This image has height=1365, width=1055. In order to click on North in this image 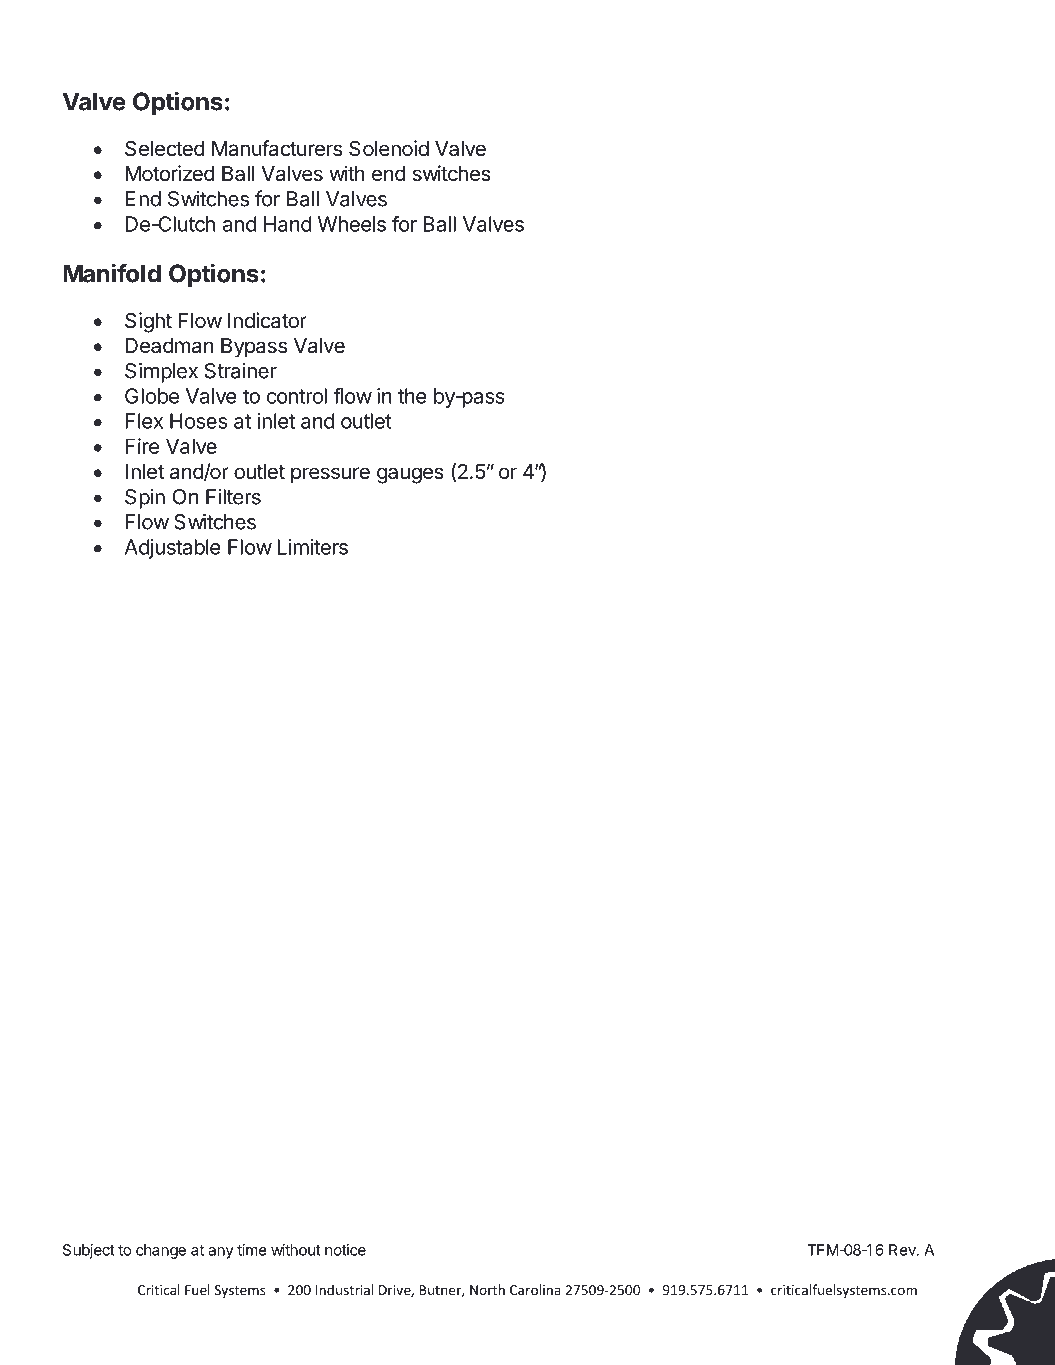, I will do `click(487, 1289)`.
